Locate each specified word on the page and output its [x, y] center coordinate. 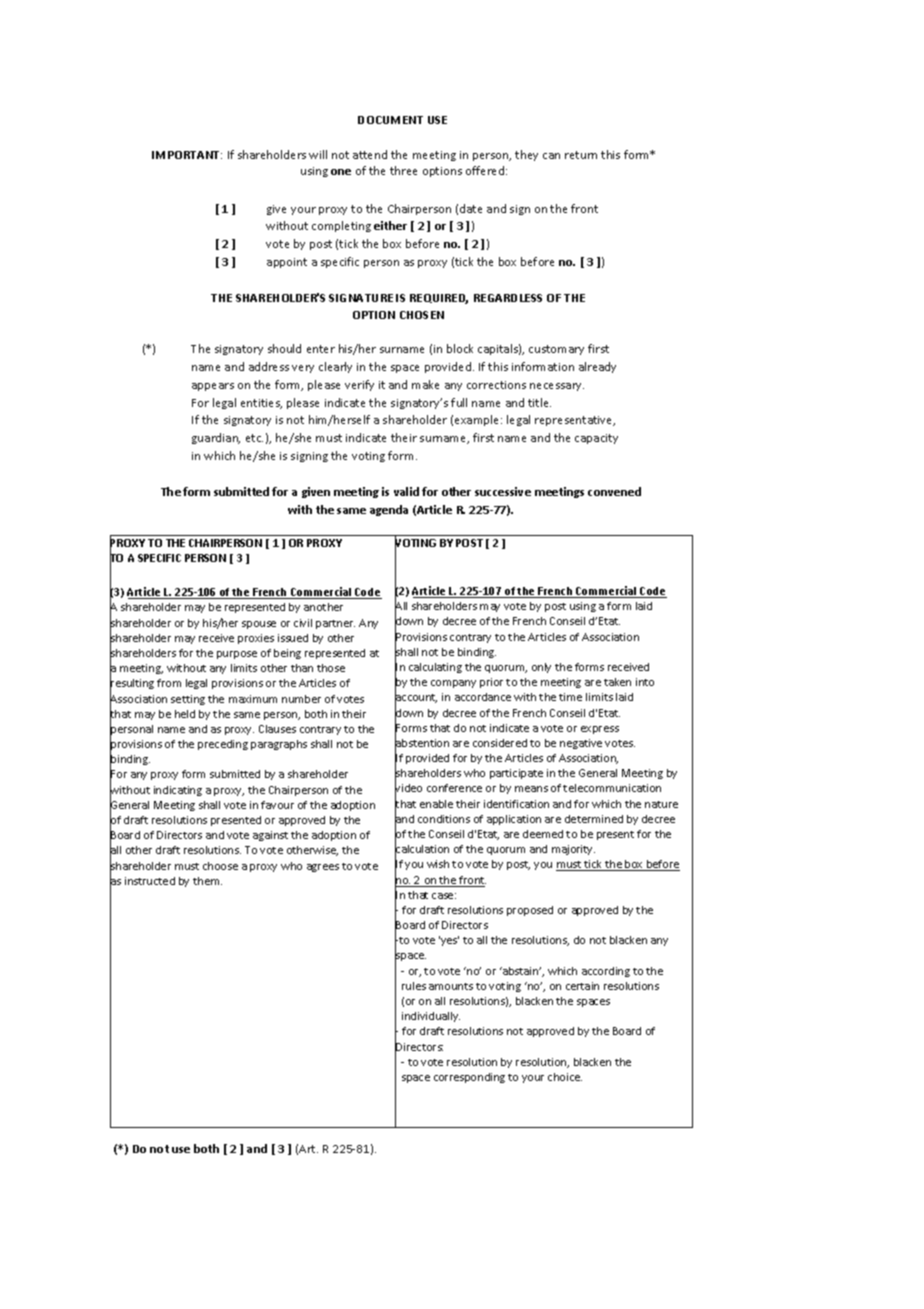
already [597, 367]
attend [370, 154]
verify [359, 385]
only [541, 668]
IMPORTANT [187, 155]
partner [335, 624]
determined [594, 819]
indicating [178, 791]
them [207, 881]
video [408, 789]
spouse [259, 625]
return [581, 155]
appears [213, 387]
